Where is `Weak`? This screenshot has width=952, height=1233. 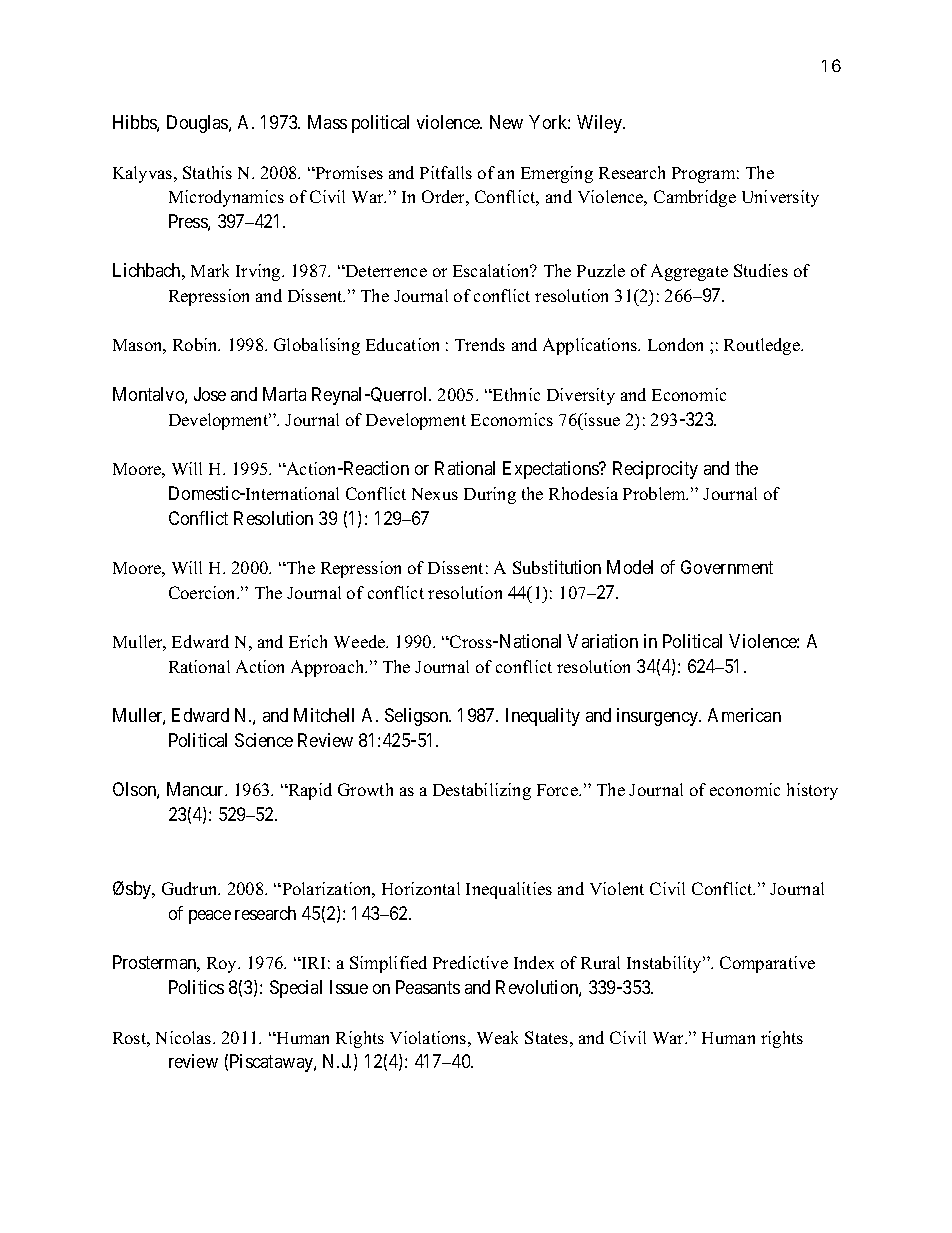 Weak is located at coordinates (497, 1037).
